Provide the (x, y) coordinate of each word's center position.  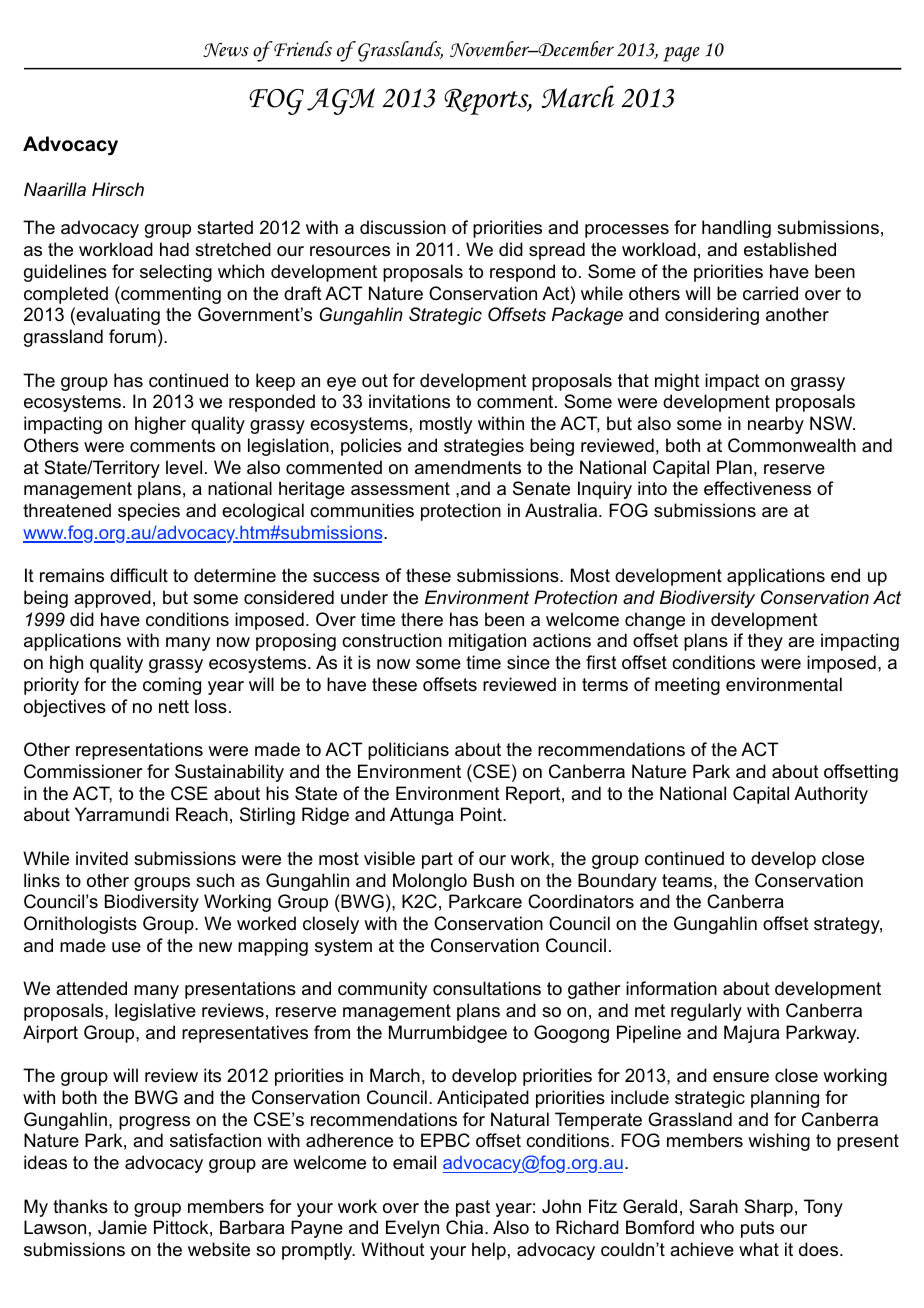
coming (172, 686)
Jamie (122, 1227)
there (422, 619)
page (681, 54)
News (226, 50)
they (765, 642)
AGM (341, 101)
